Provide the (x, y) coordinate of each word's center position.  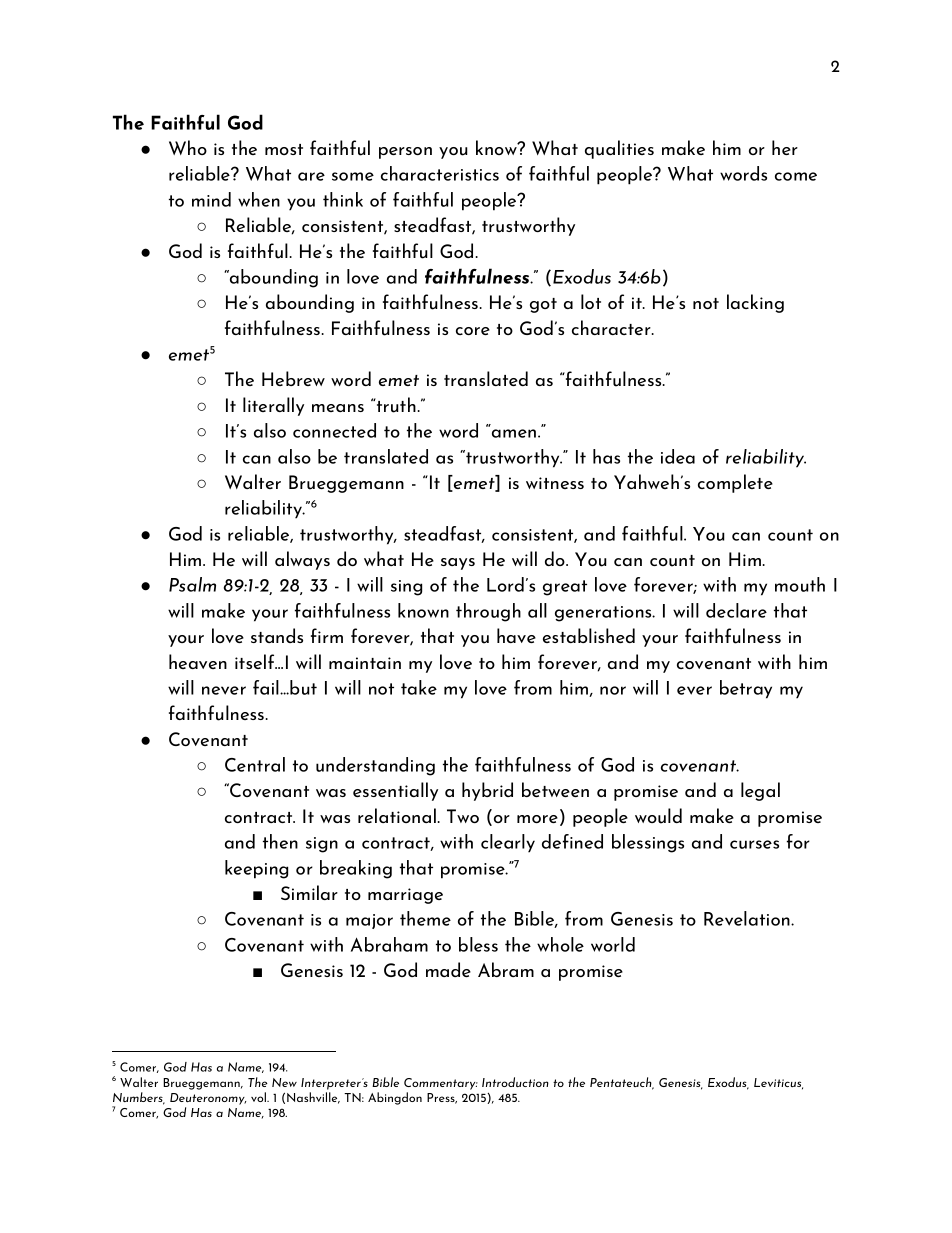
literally (273, 406)
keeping (256, 869)
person (405, 153)
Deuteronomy (208, 1099)
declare (736, 610)
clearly (508, 843)
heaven (198, 661)
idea (678, 456)
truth (395, 405)
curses (754, 844)
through (488, 612)
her (785, 147)
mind (211, 199)
